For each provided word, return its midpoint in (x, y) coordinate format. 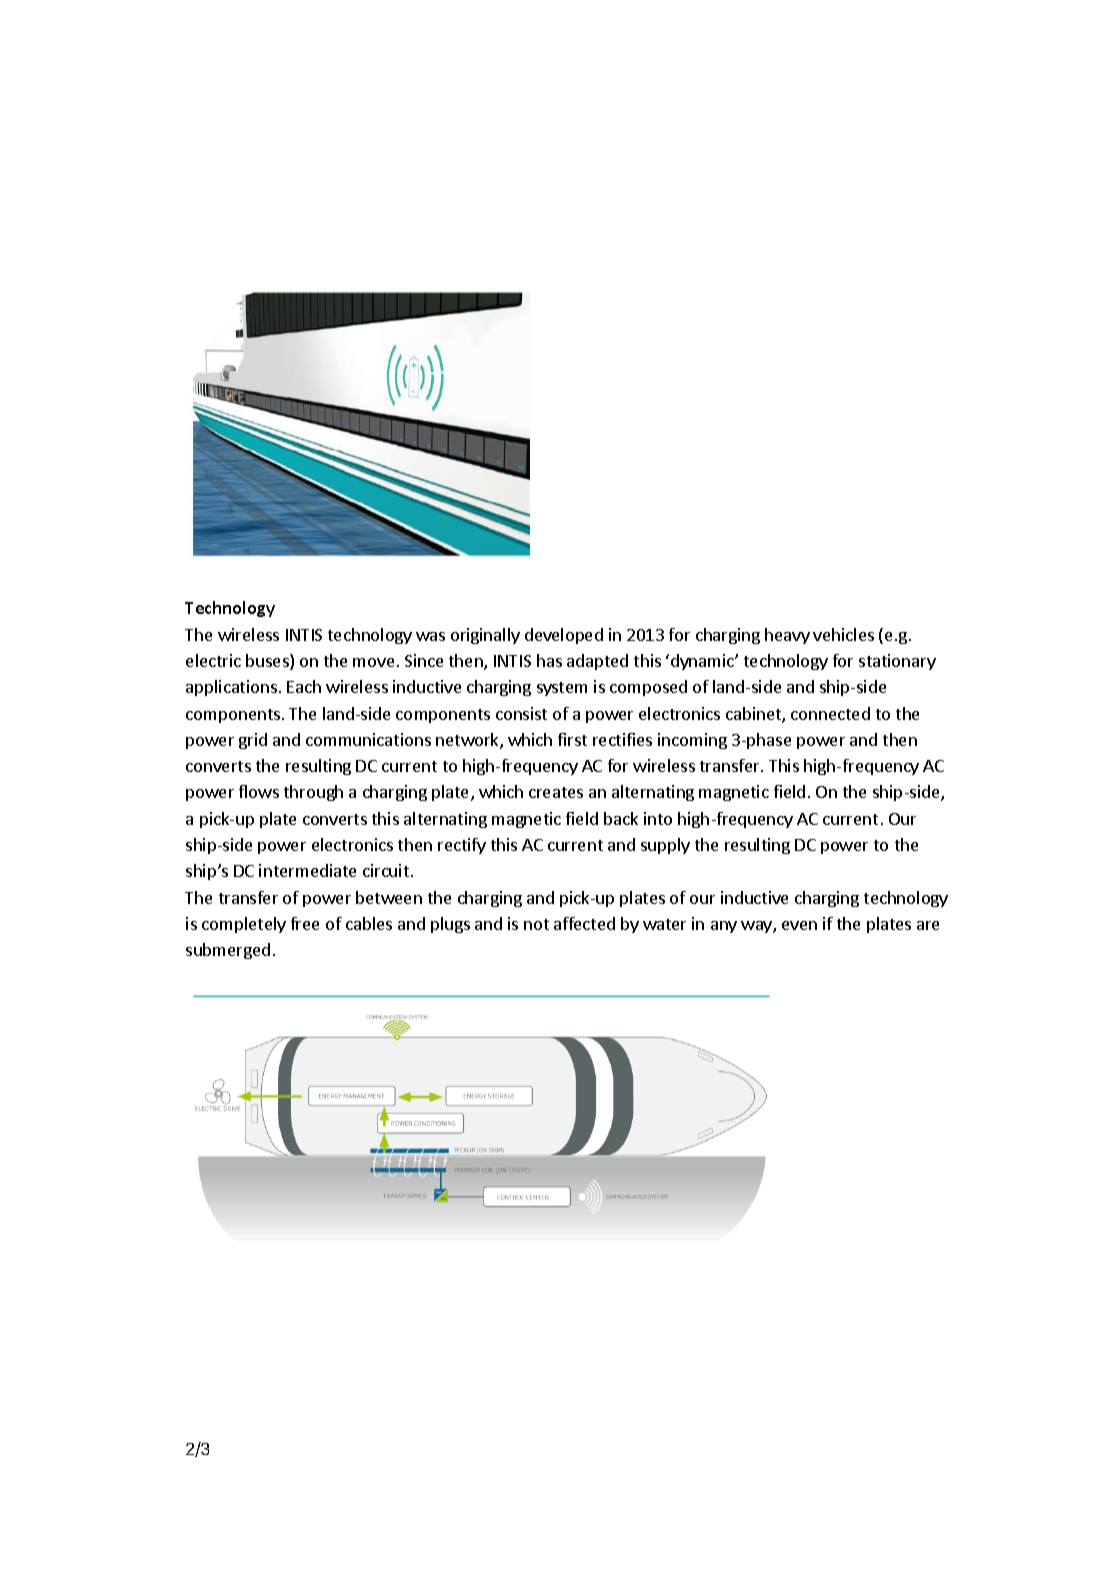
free (305, 923)
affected (584, 923)
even (799, 925)
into (658, 818)
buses (268, 662)
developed (564, 636)
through (313, 793)
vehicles (843, 634)
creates (556, 792)
